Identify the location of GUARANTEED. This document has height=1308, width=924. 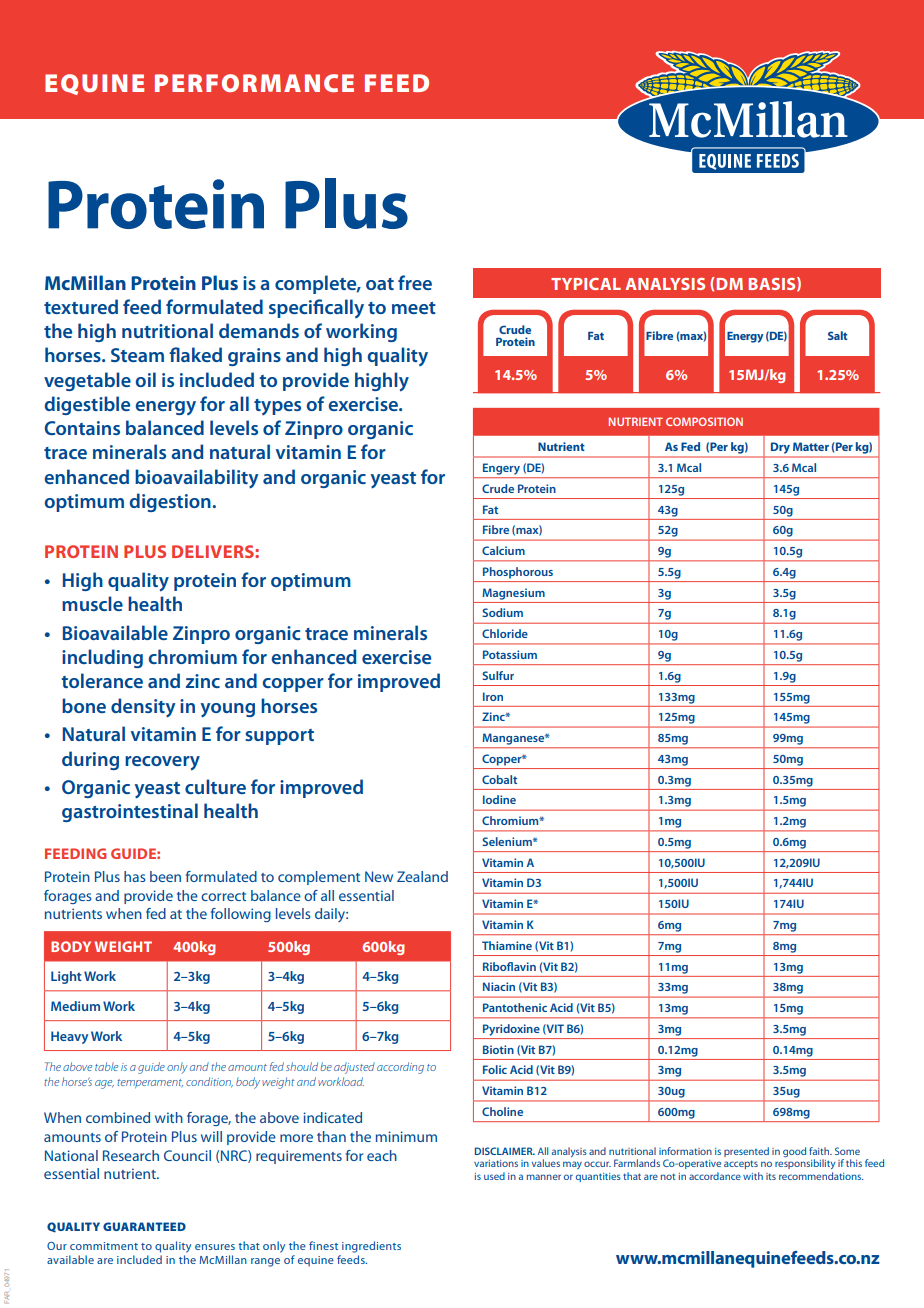
(144, 1226).
